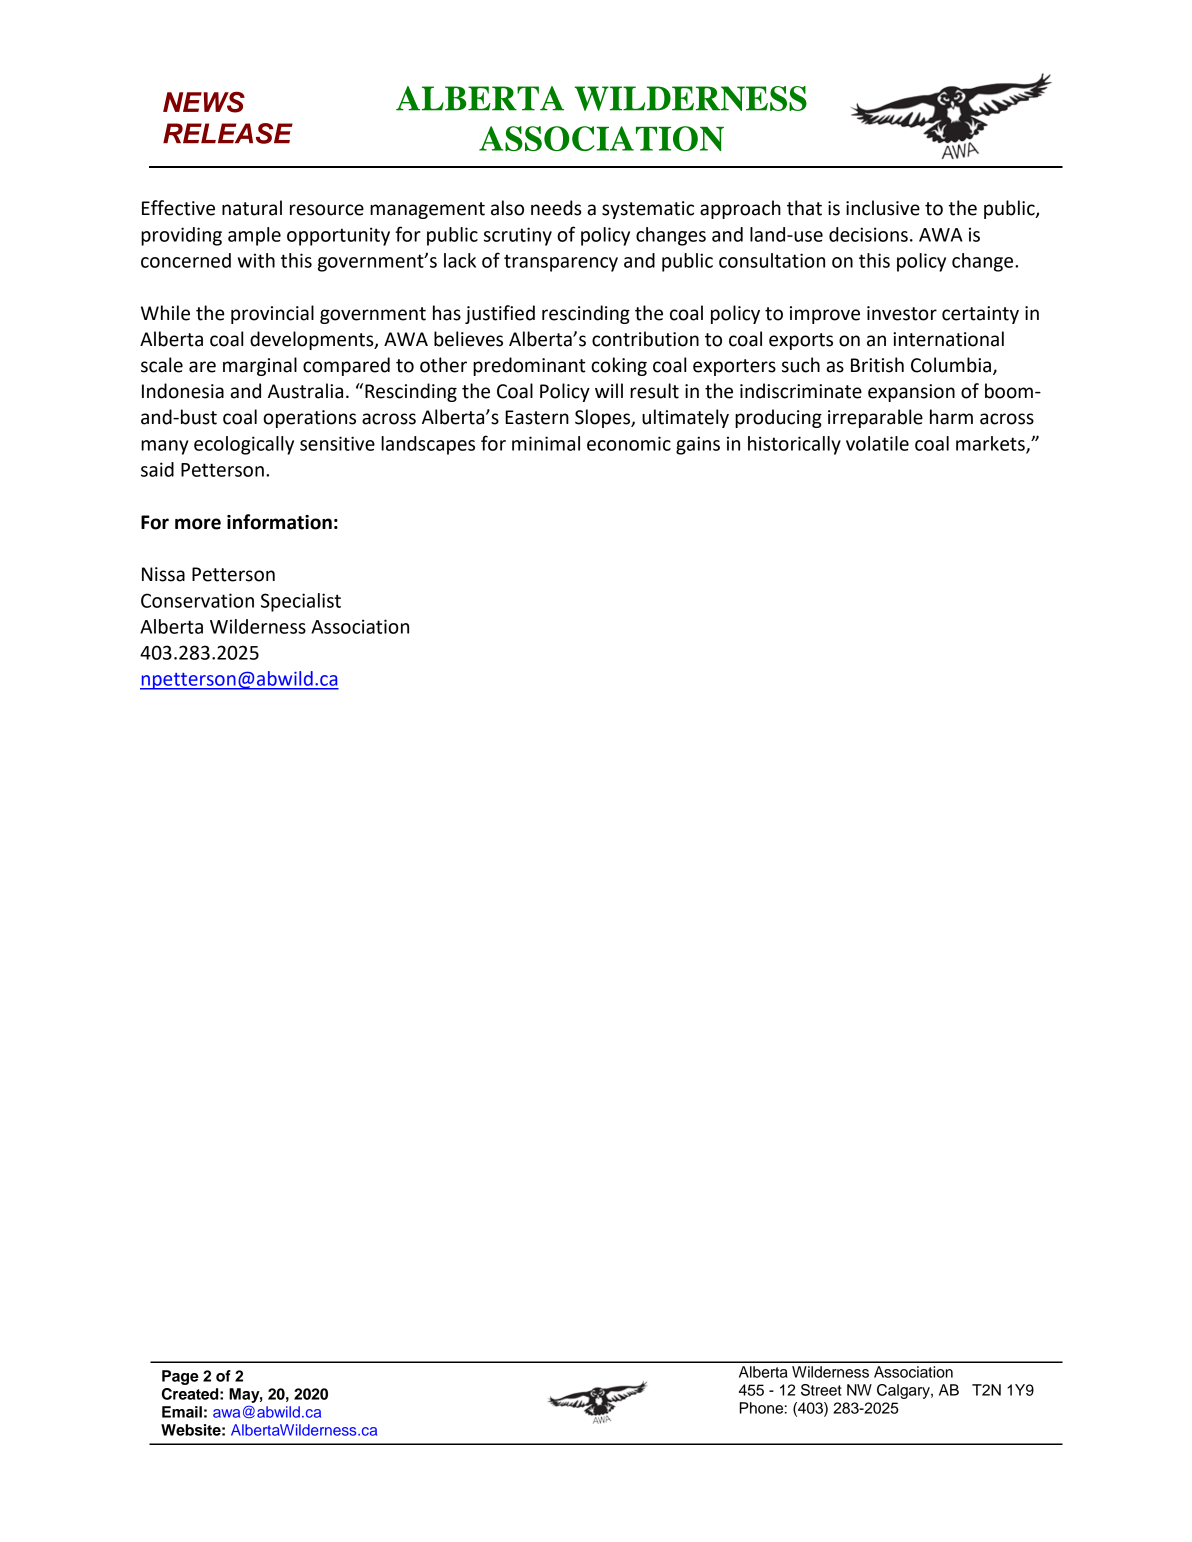  What do you see at coordinates (883, 208) in the screenshot?
I see `inclusive` at bounding box center [883, 208].
